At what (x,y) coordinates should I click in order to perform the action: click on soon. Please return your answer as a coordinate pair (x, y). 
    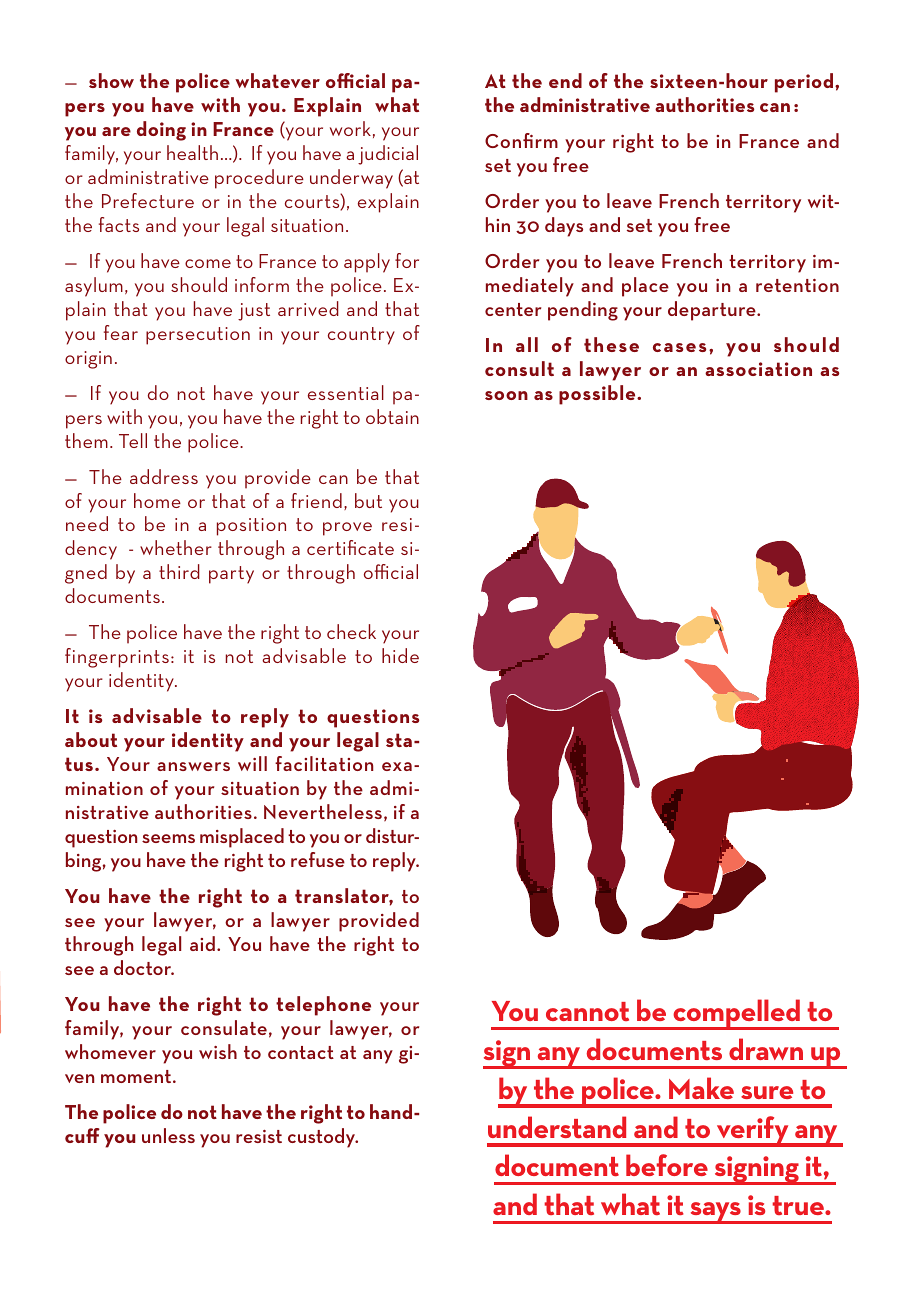
    Looking at the image, I should click on (506, 395).
